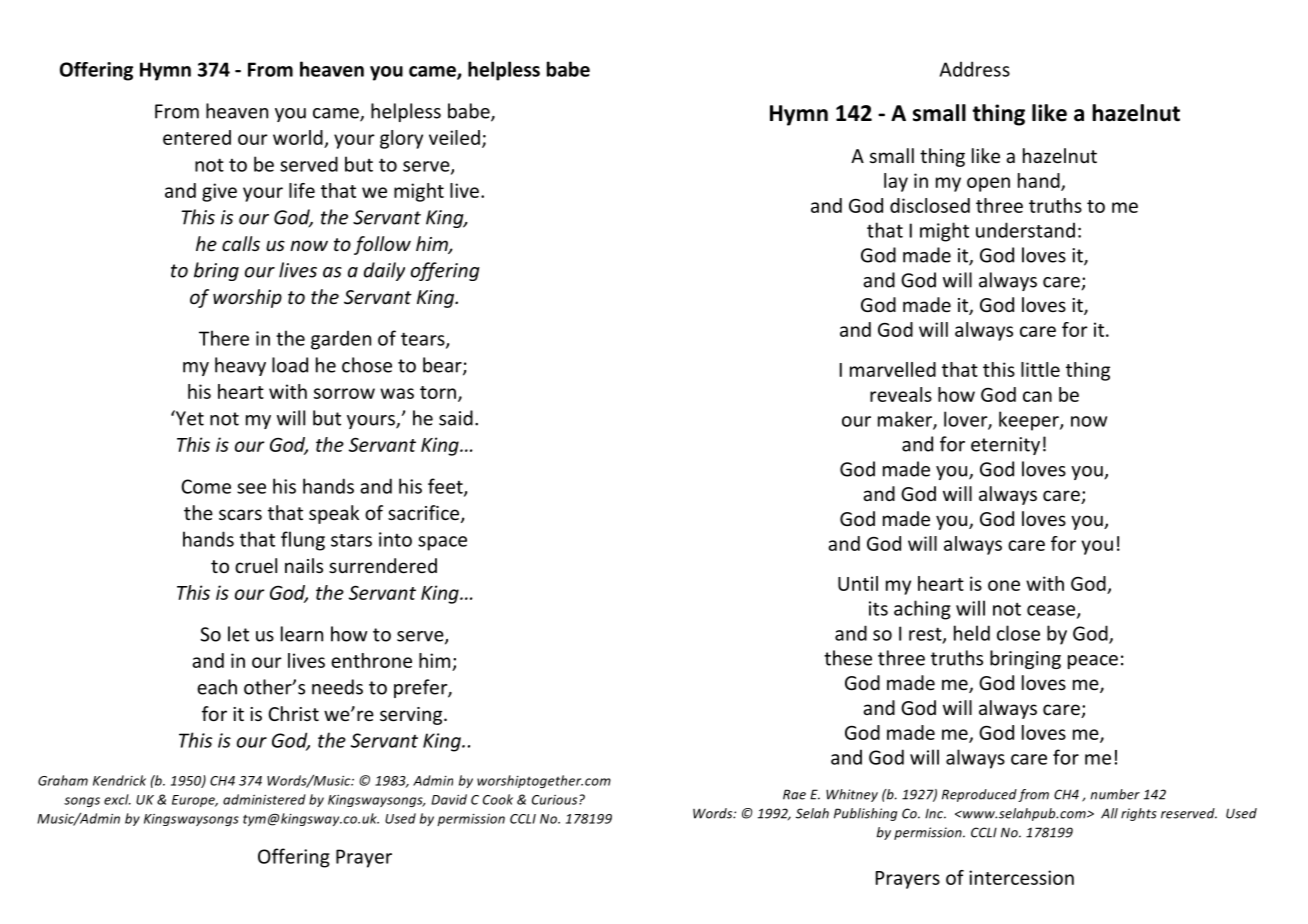 This document has height=924, width=1308. Describe the element at coordinates (443, 366) in the document. I see `bear` at that location.
